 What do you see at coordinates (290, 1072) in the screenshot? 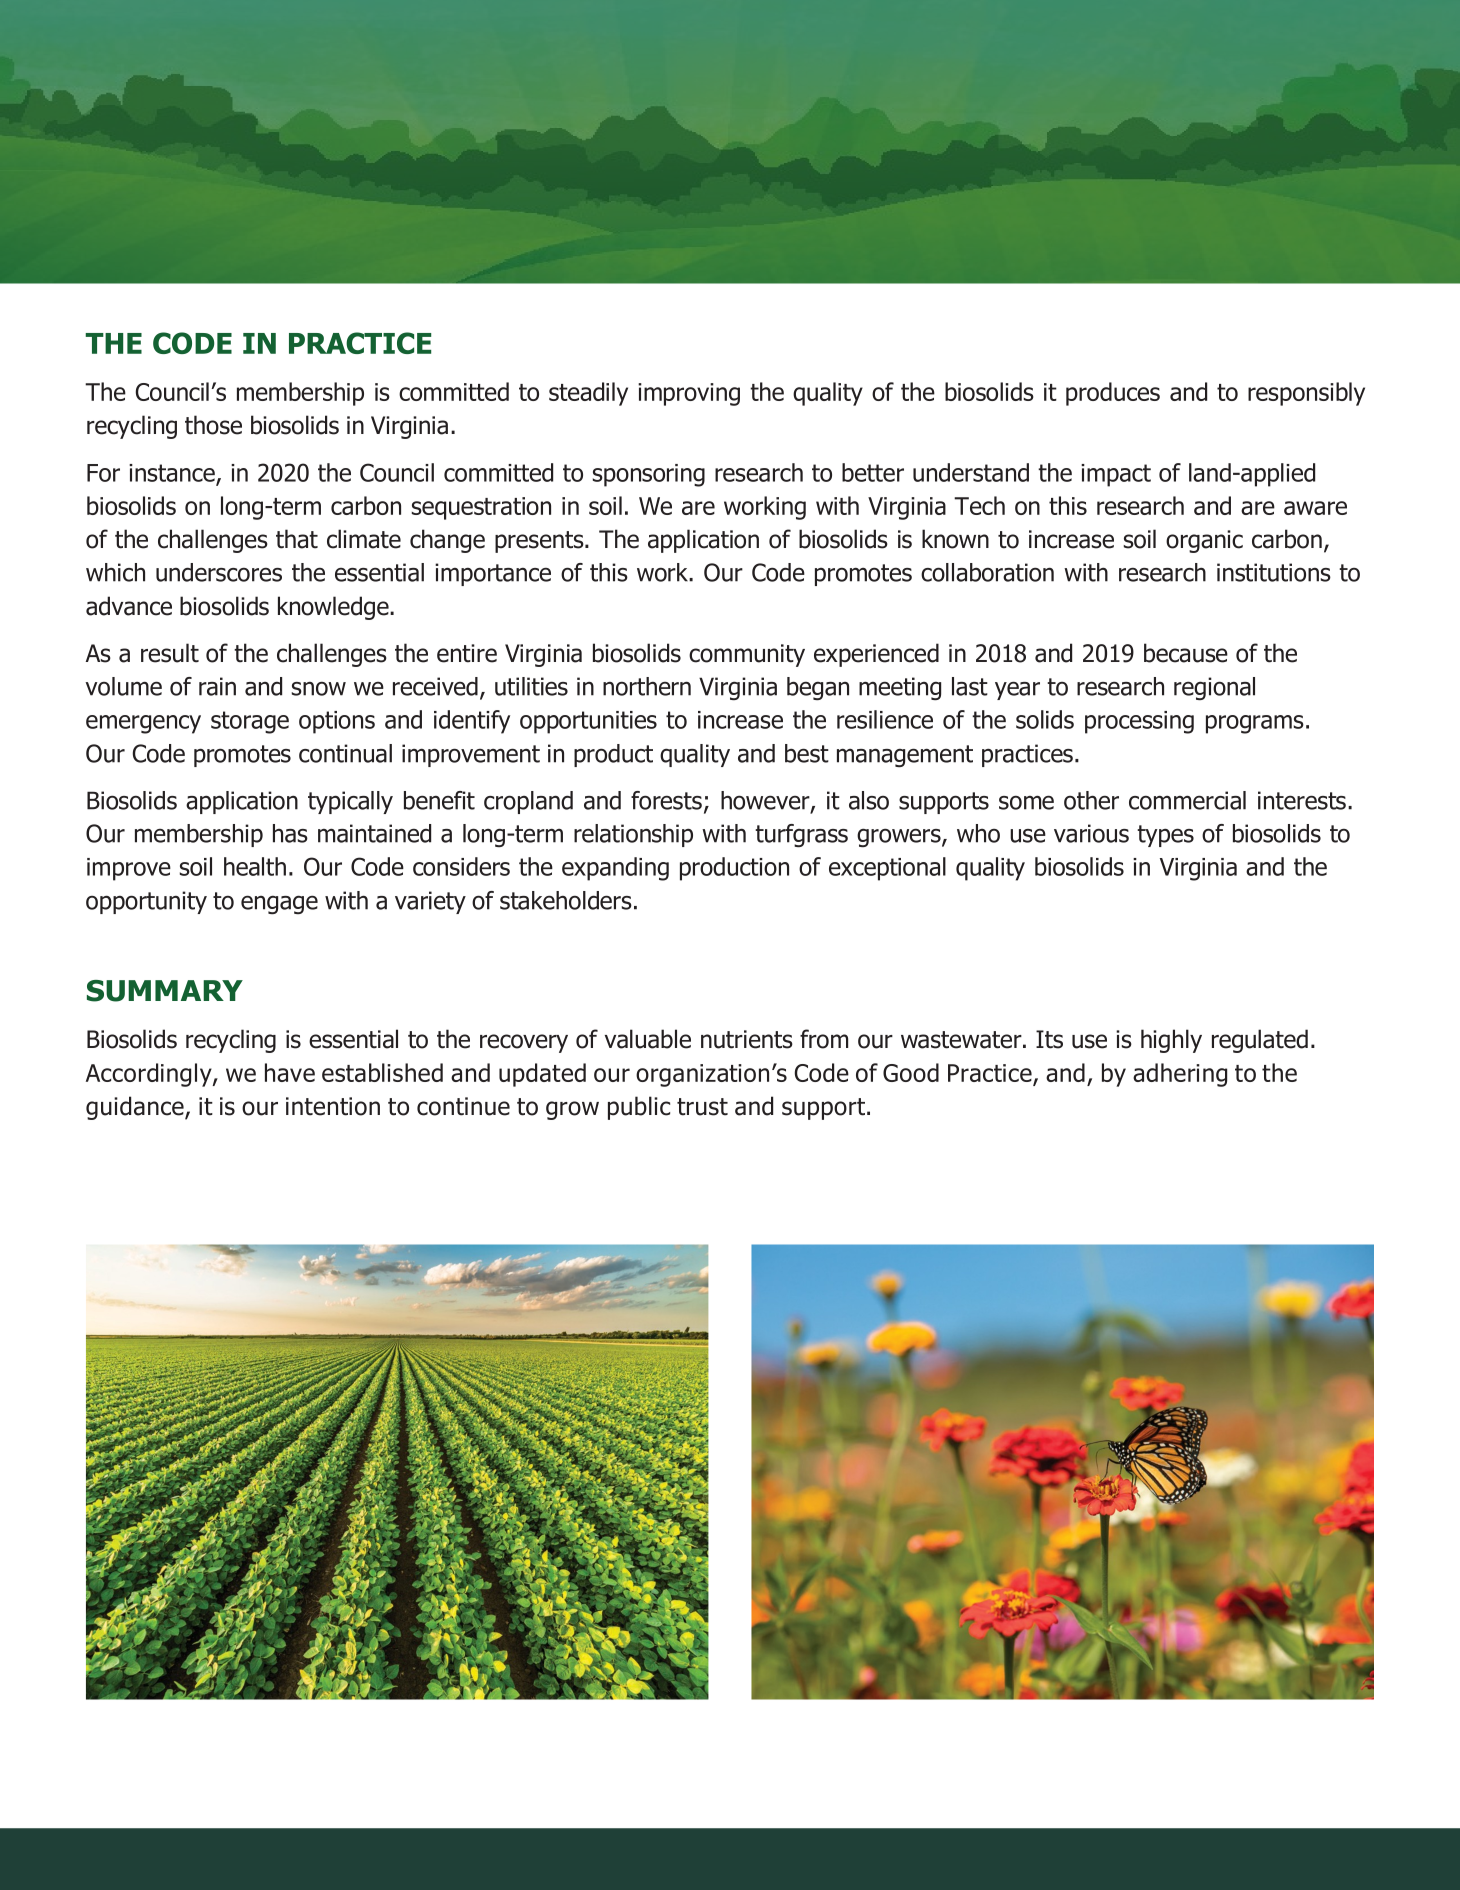
I see `have` at bounding box center [290, 1072].
